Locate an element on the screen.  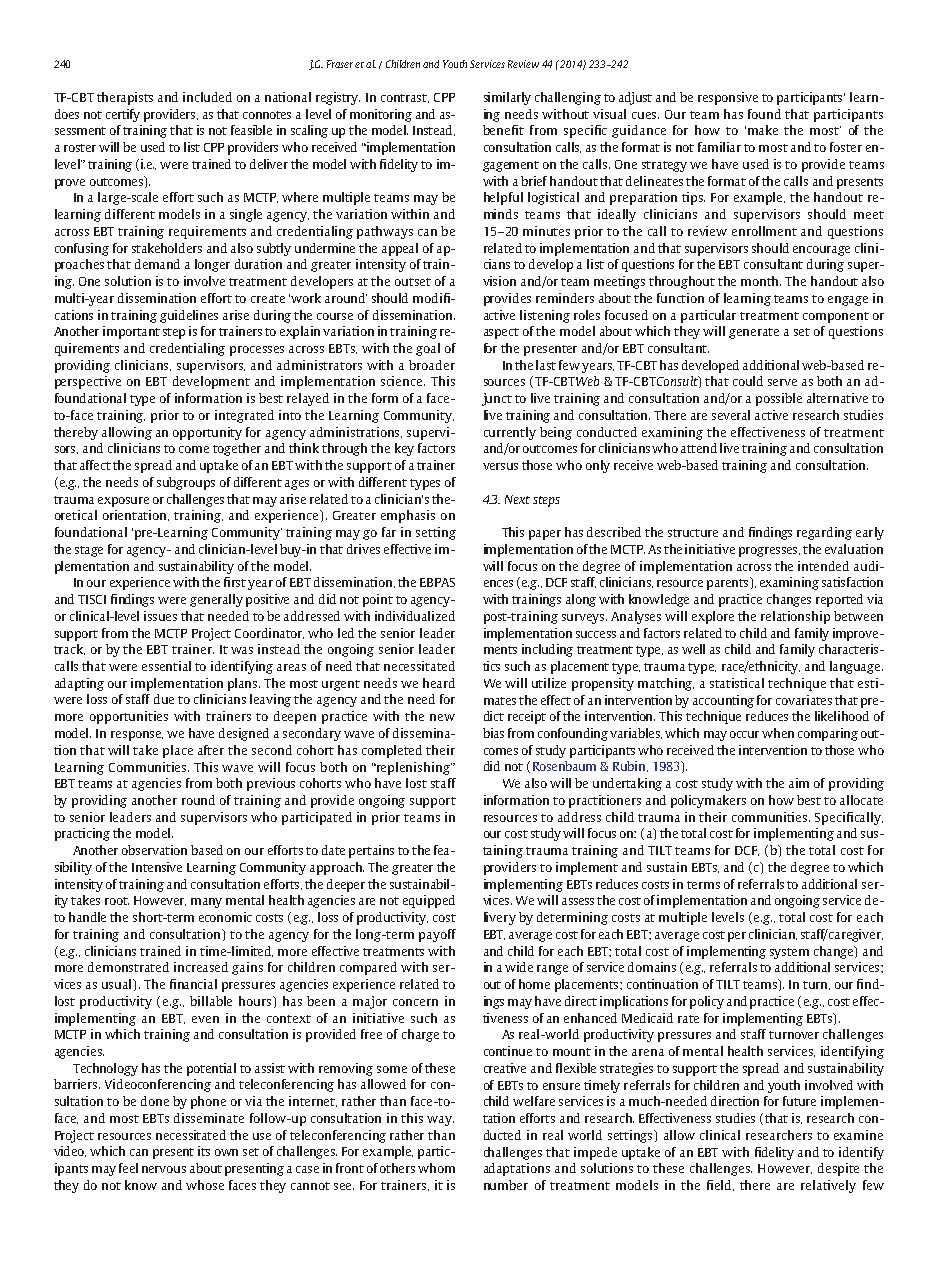
opportunity is located at coordinates (207, 433).
